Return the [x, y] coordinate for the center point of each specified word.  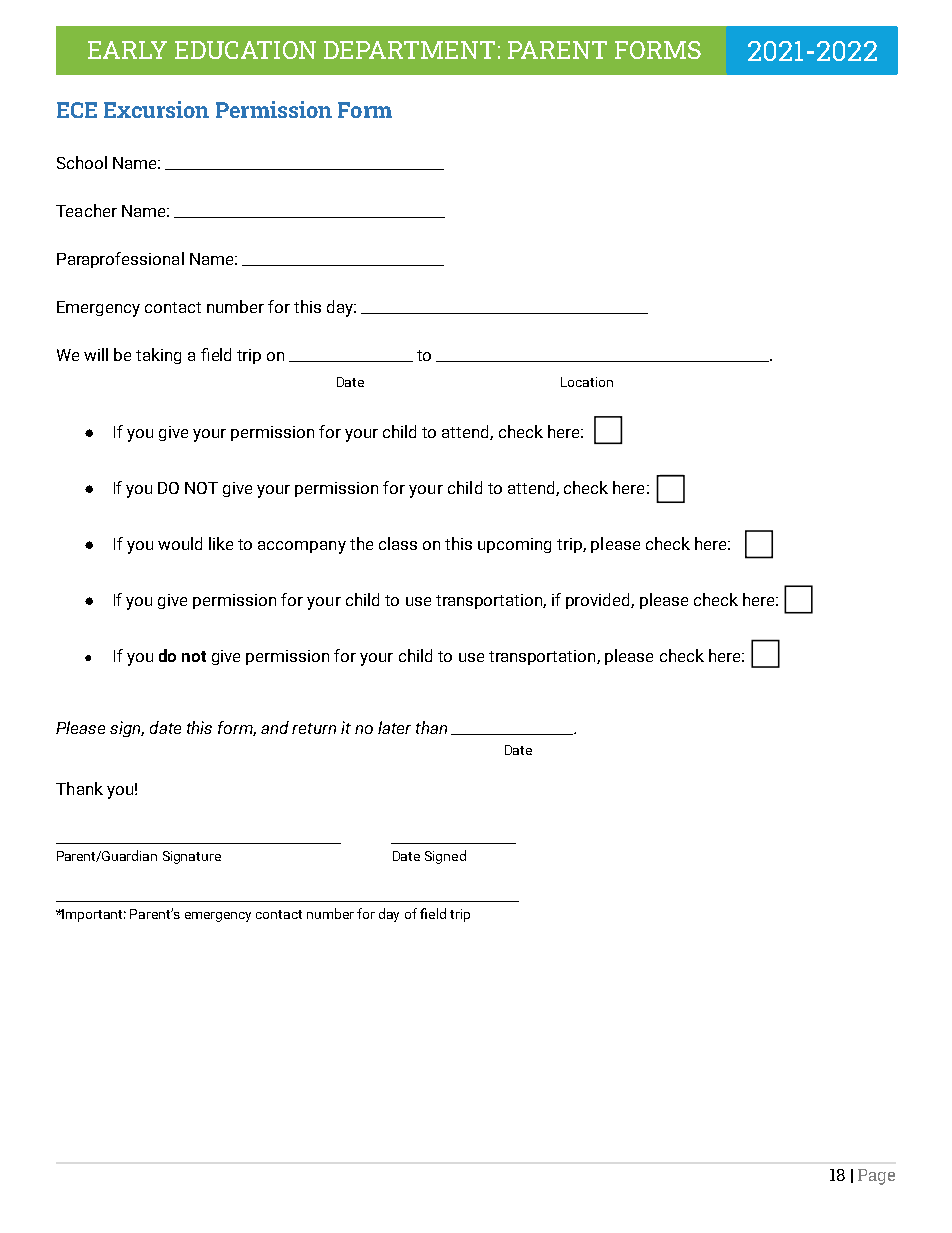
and [275, 727]
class [398, 543]
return [314, 728]
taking [158, 356]
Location [587, 382]
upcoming [514, 545]
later [394, 727]
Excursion [156, 109]
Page [876, 1177]
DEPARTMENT [409, 50]
